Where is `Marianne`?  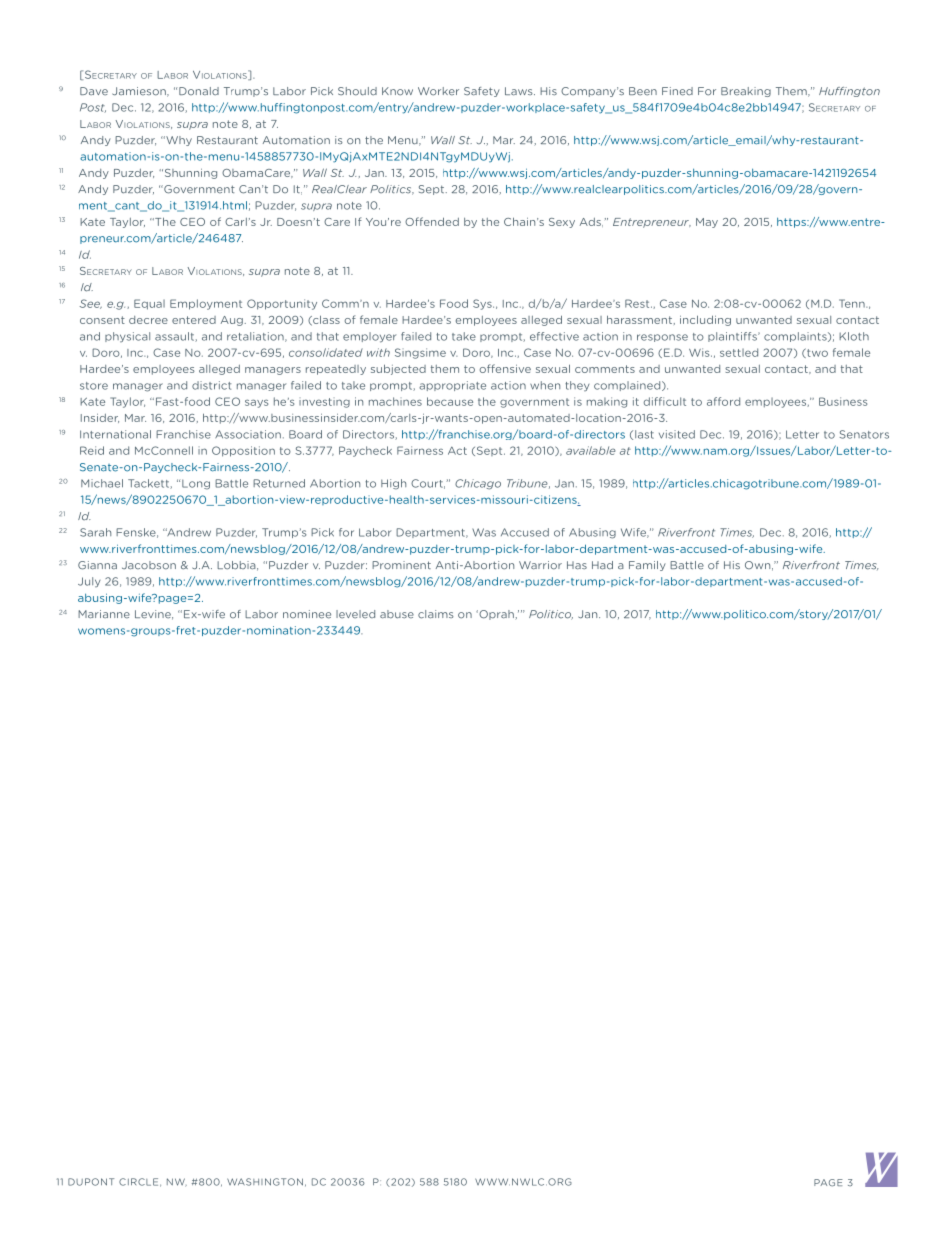
Marianne is located at coordinates (104, 614).
